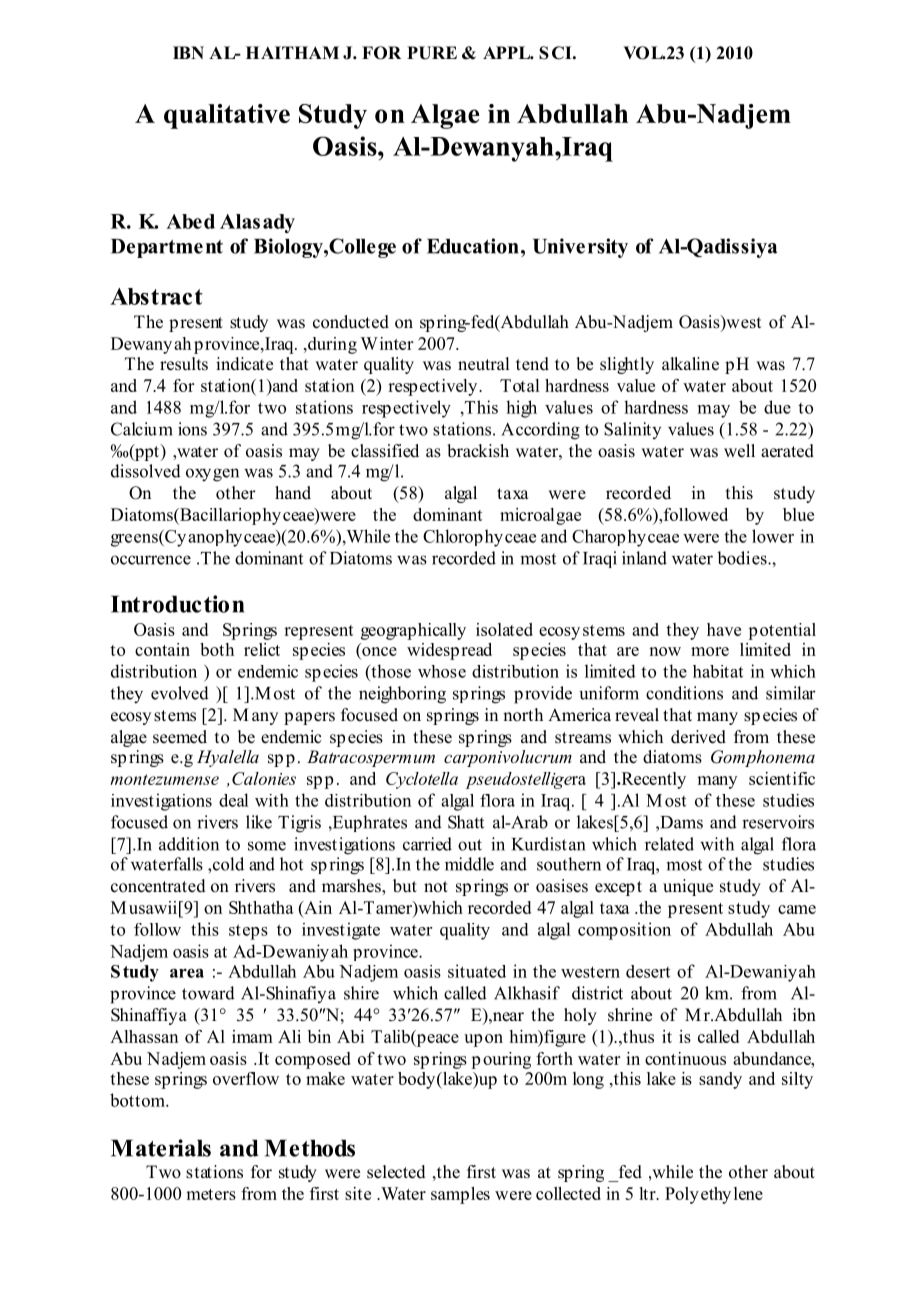 The image size is (924, 1307). Describe the element at coordinates (227, 116) in the screenshot. I see `qualitative` at that location.
